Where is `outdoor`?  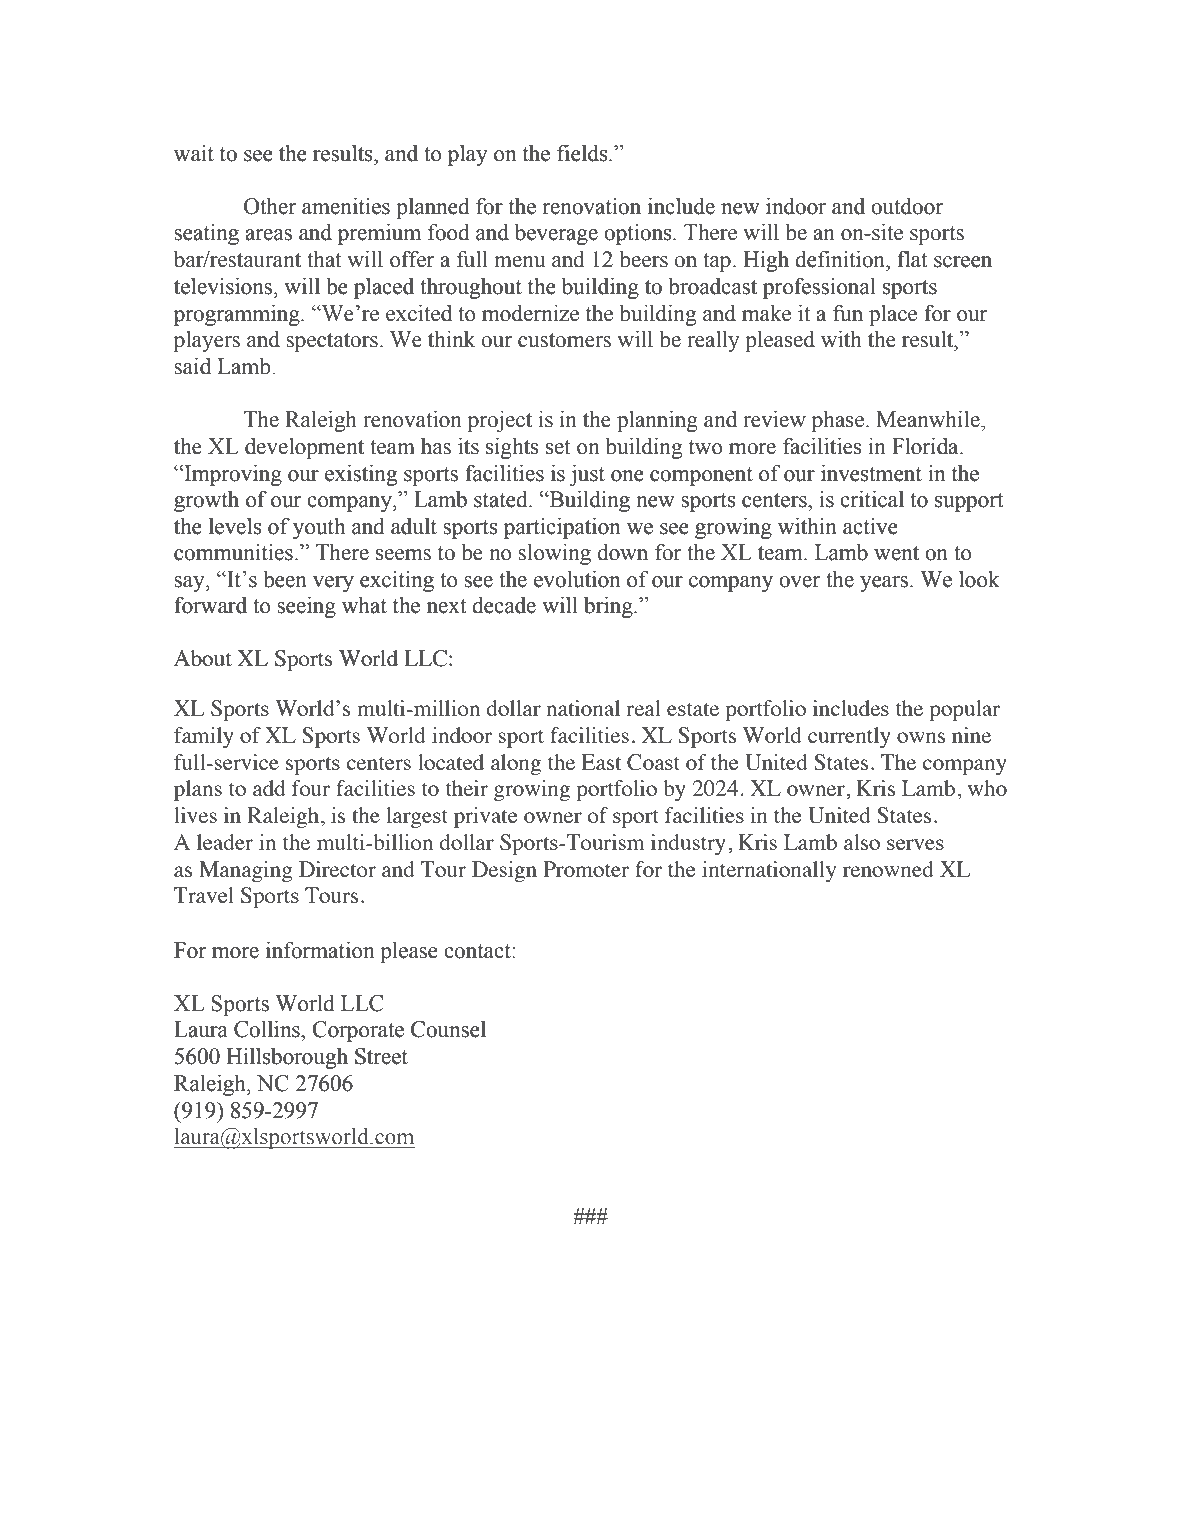
outdoor is located at coordinates (907, 206).
